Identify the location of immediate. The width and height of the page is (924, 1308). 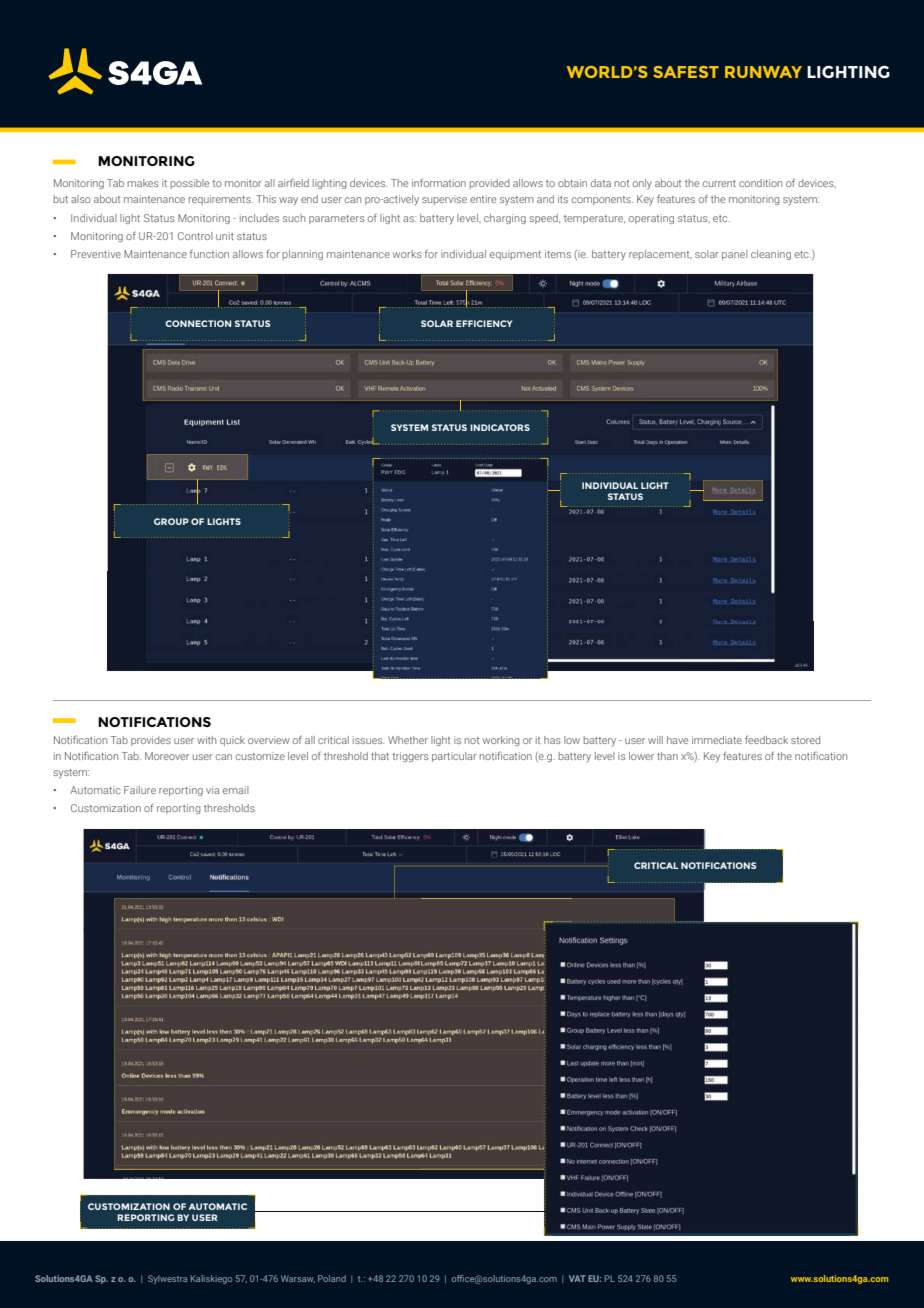
(717, 740).
